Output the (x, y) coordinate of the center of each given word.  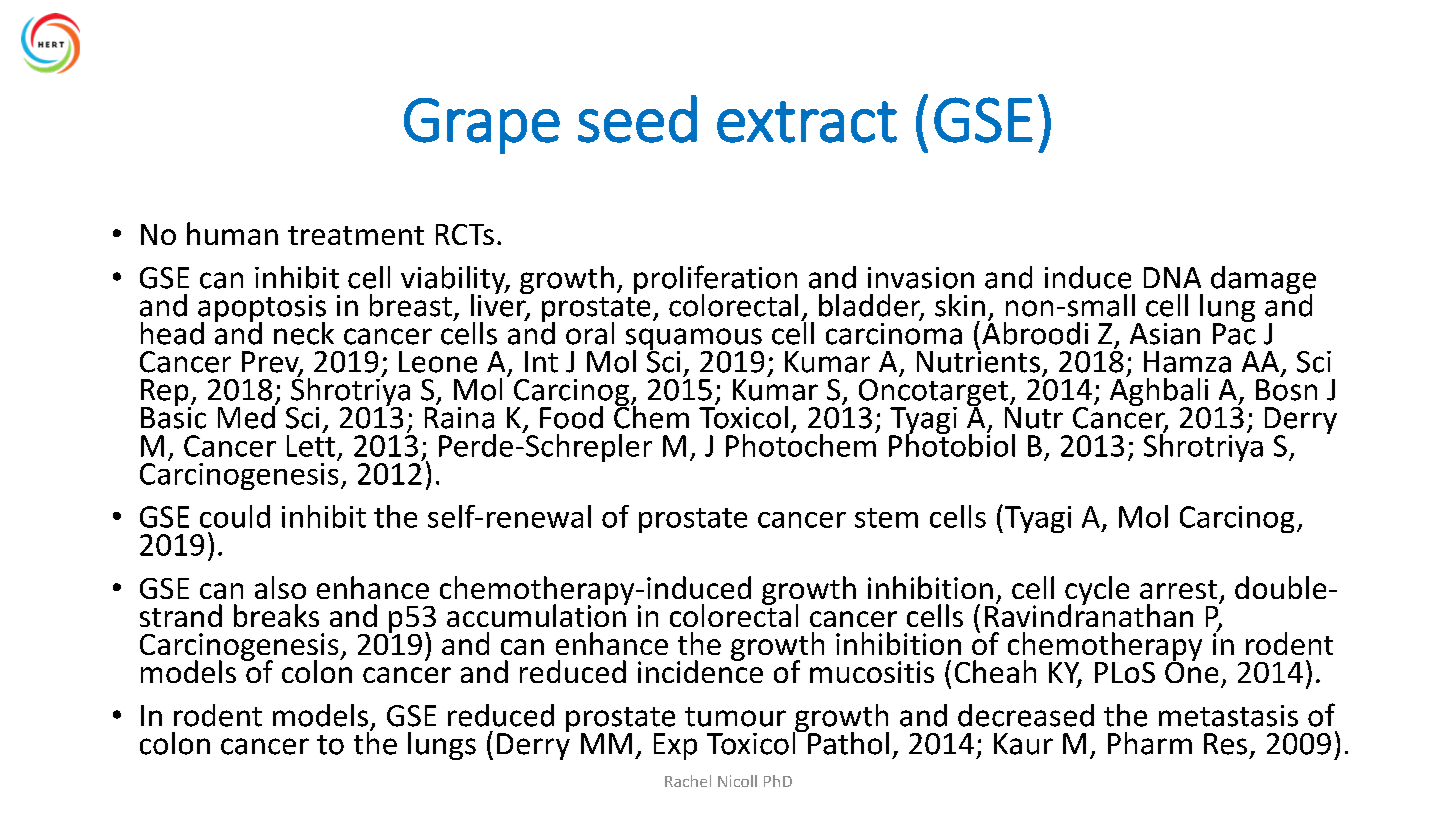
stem (886, 518)
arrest (1178, 589)
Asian (1165, 334)
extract (807, 122)
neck (304, 333)
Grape (482, 126)
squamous (694, 340)
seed (637, 119)
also (280, 587)
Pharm (1150, 743)
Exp (675, 746)
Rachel (688, 781)
